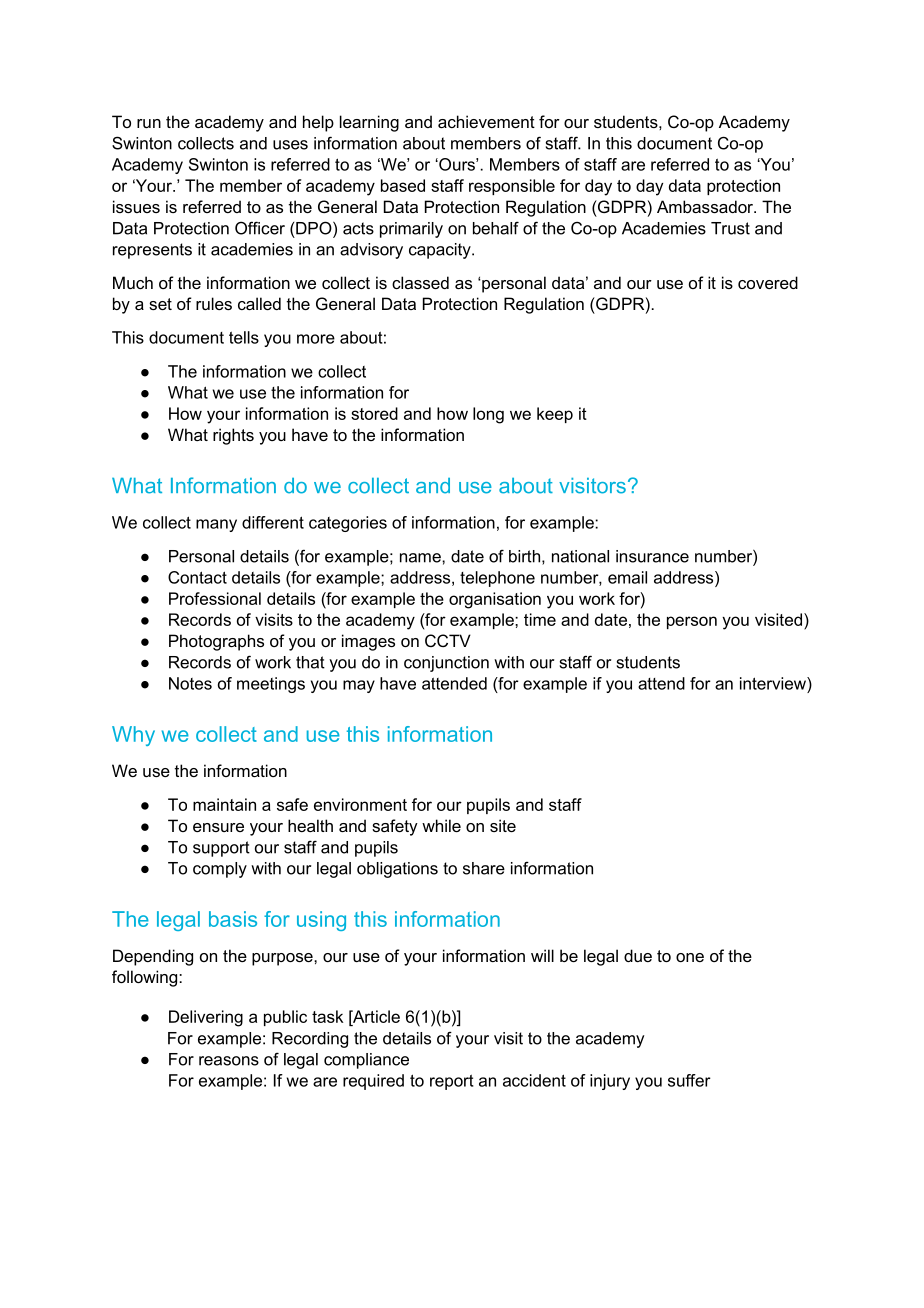 The height and width of the page is (1308, 924). What do you see at coordinates (441, 825) in the page?
I see `while` at bounding box center [441, 825].
